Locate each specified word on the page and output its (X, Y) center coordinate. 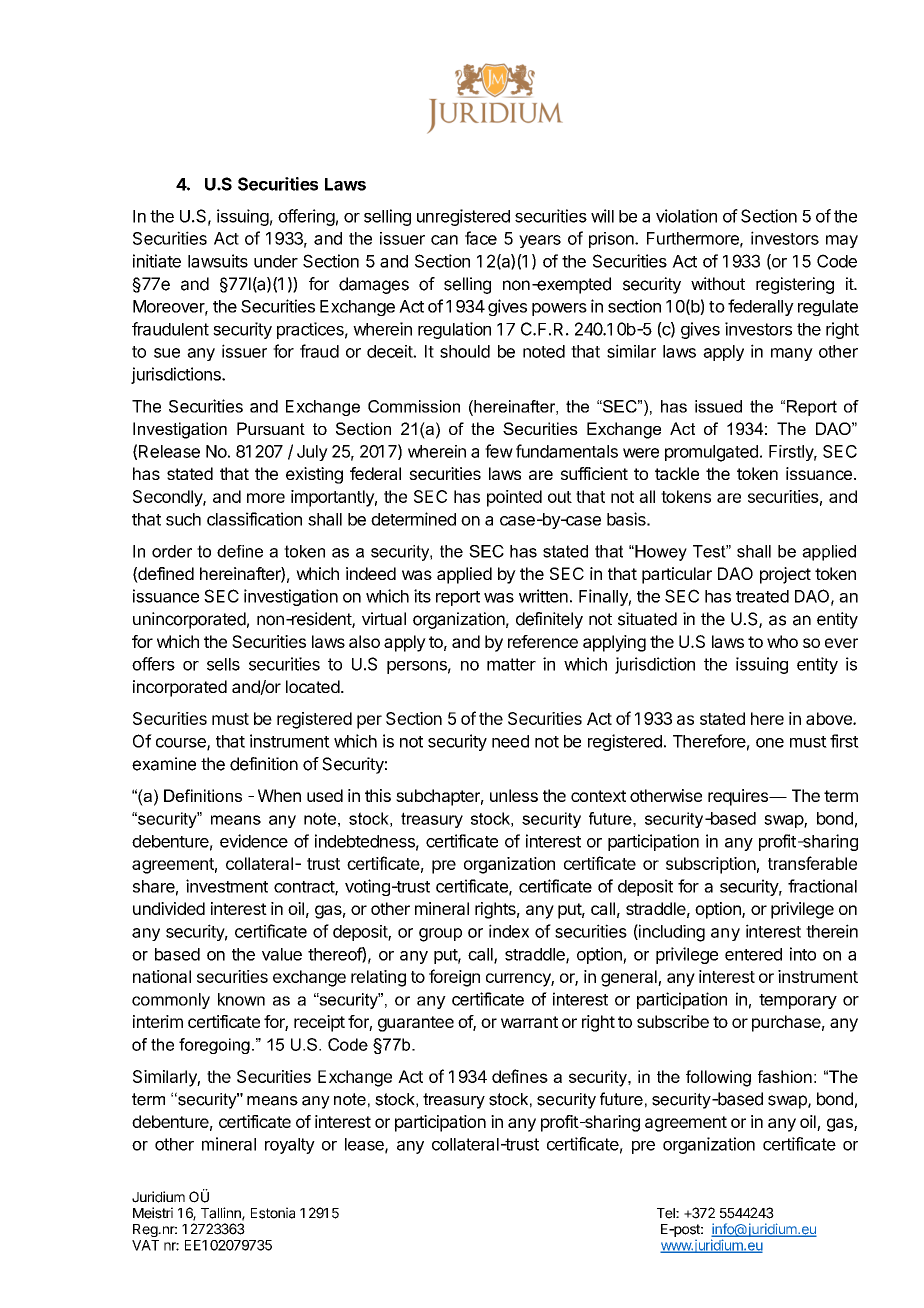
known (241, 999)
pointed (514, 498)
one (770, 743)
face (481, 238)
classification (254, 519)
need (510, 741)
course (182, 744)
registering (795, 285)
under (276, 261)
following (718, 1078)
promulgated (711, 453)
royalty (290, 1146)
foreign (454, 978)
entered (753, 954)
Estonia (273, 1213)
